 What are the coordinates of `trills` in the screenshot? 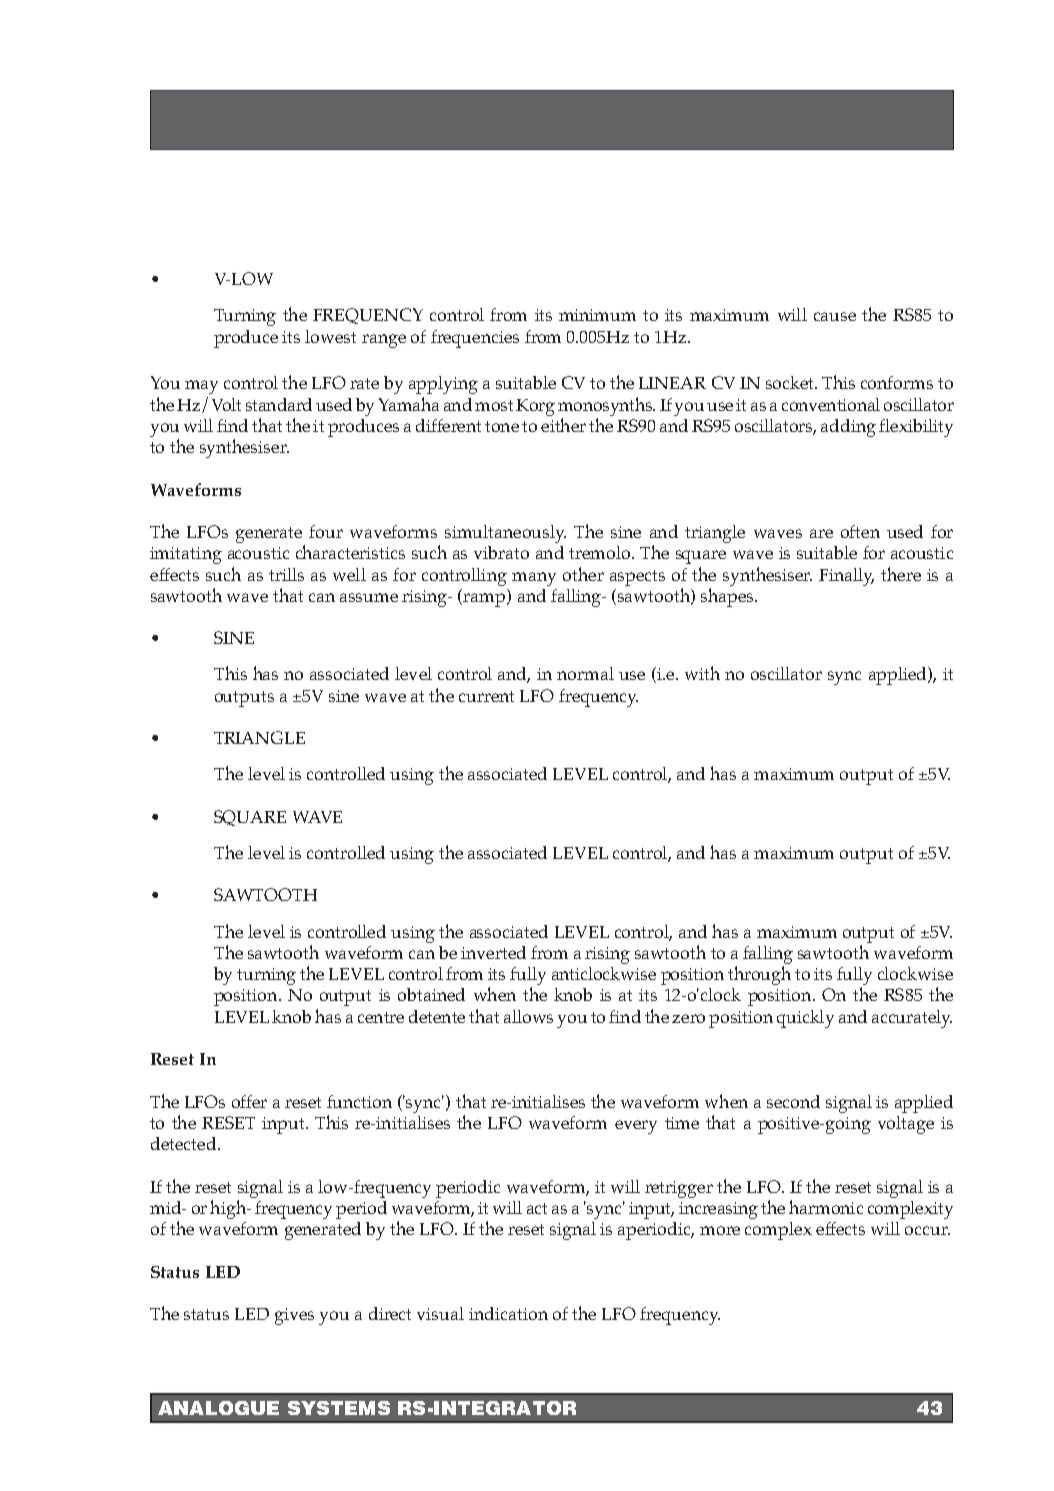 It's located at (286, 574).
